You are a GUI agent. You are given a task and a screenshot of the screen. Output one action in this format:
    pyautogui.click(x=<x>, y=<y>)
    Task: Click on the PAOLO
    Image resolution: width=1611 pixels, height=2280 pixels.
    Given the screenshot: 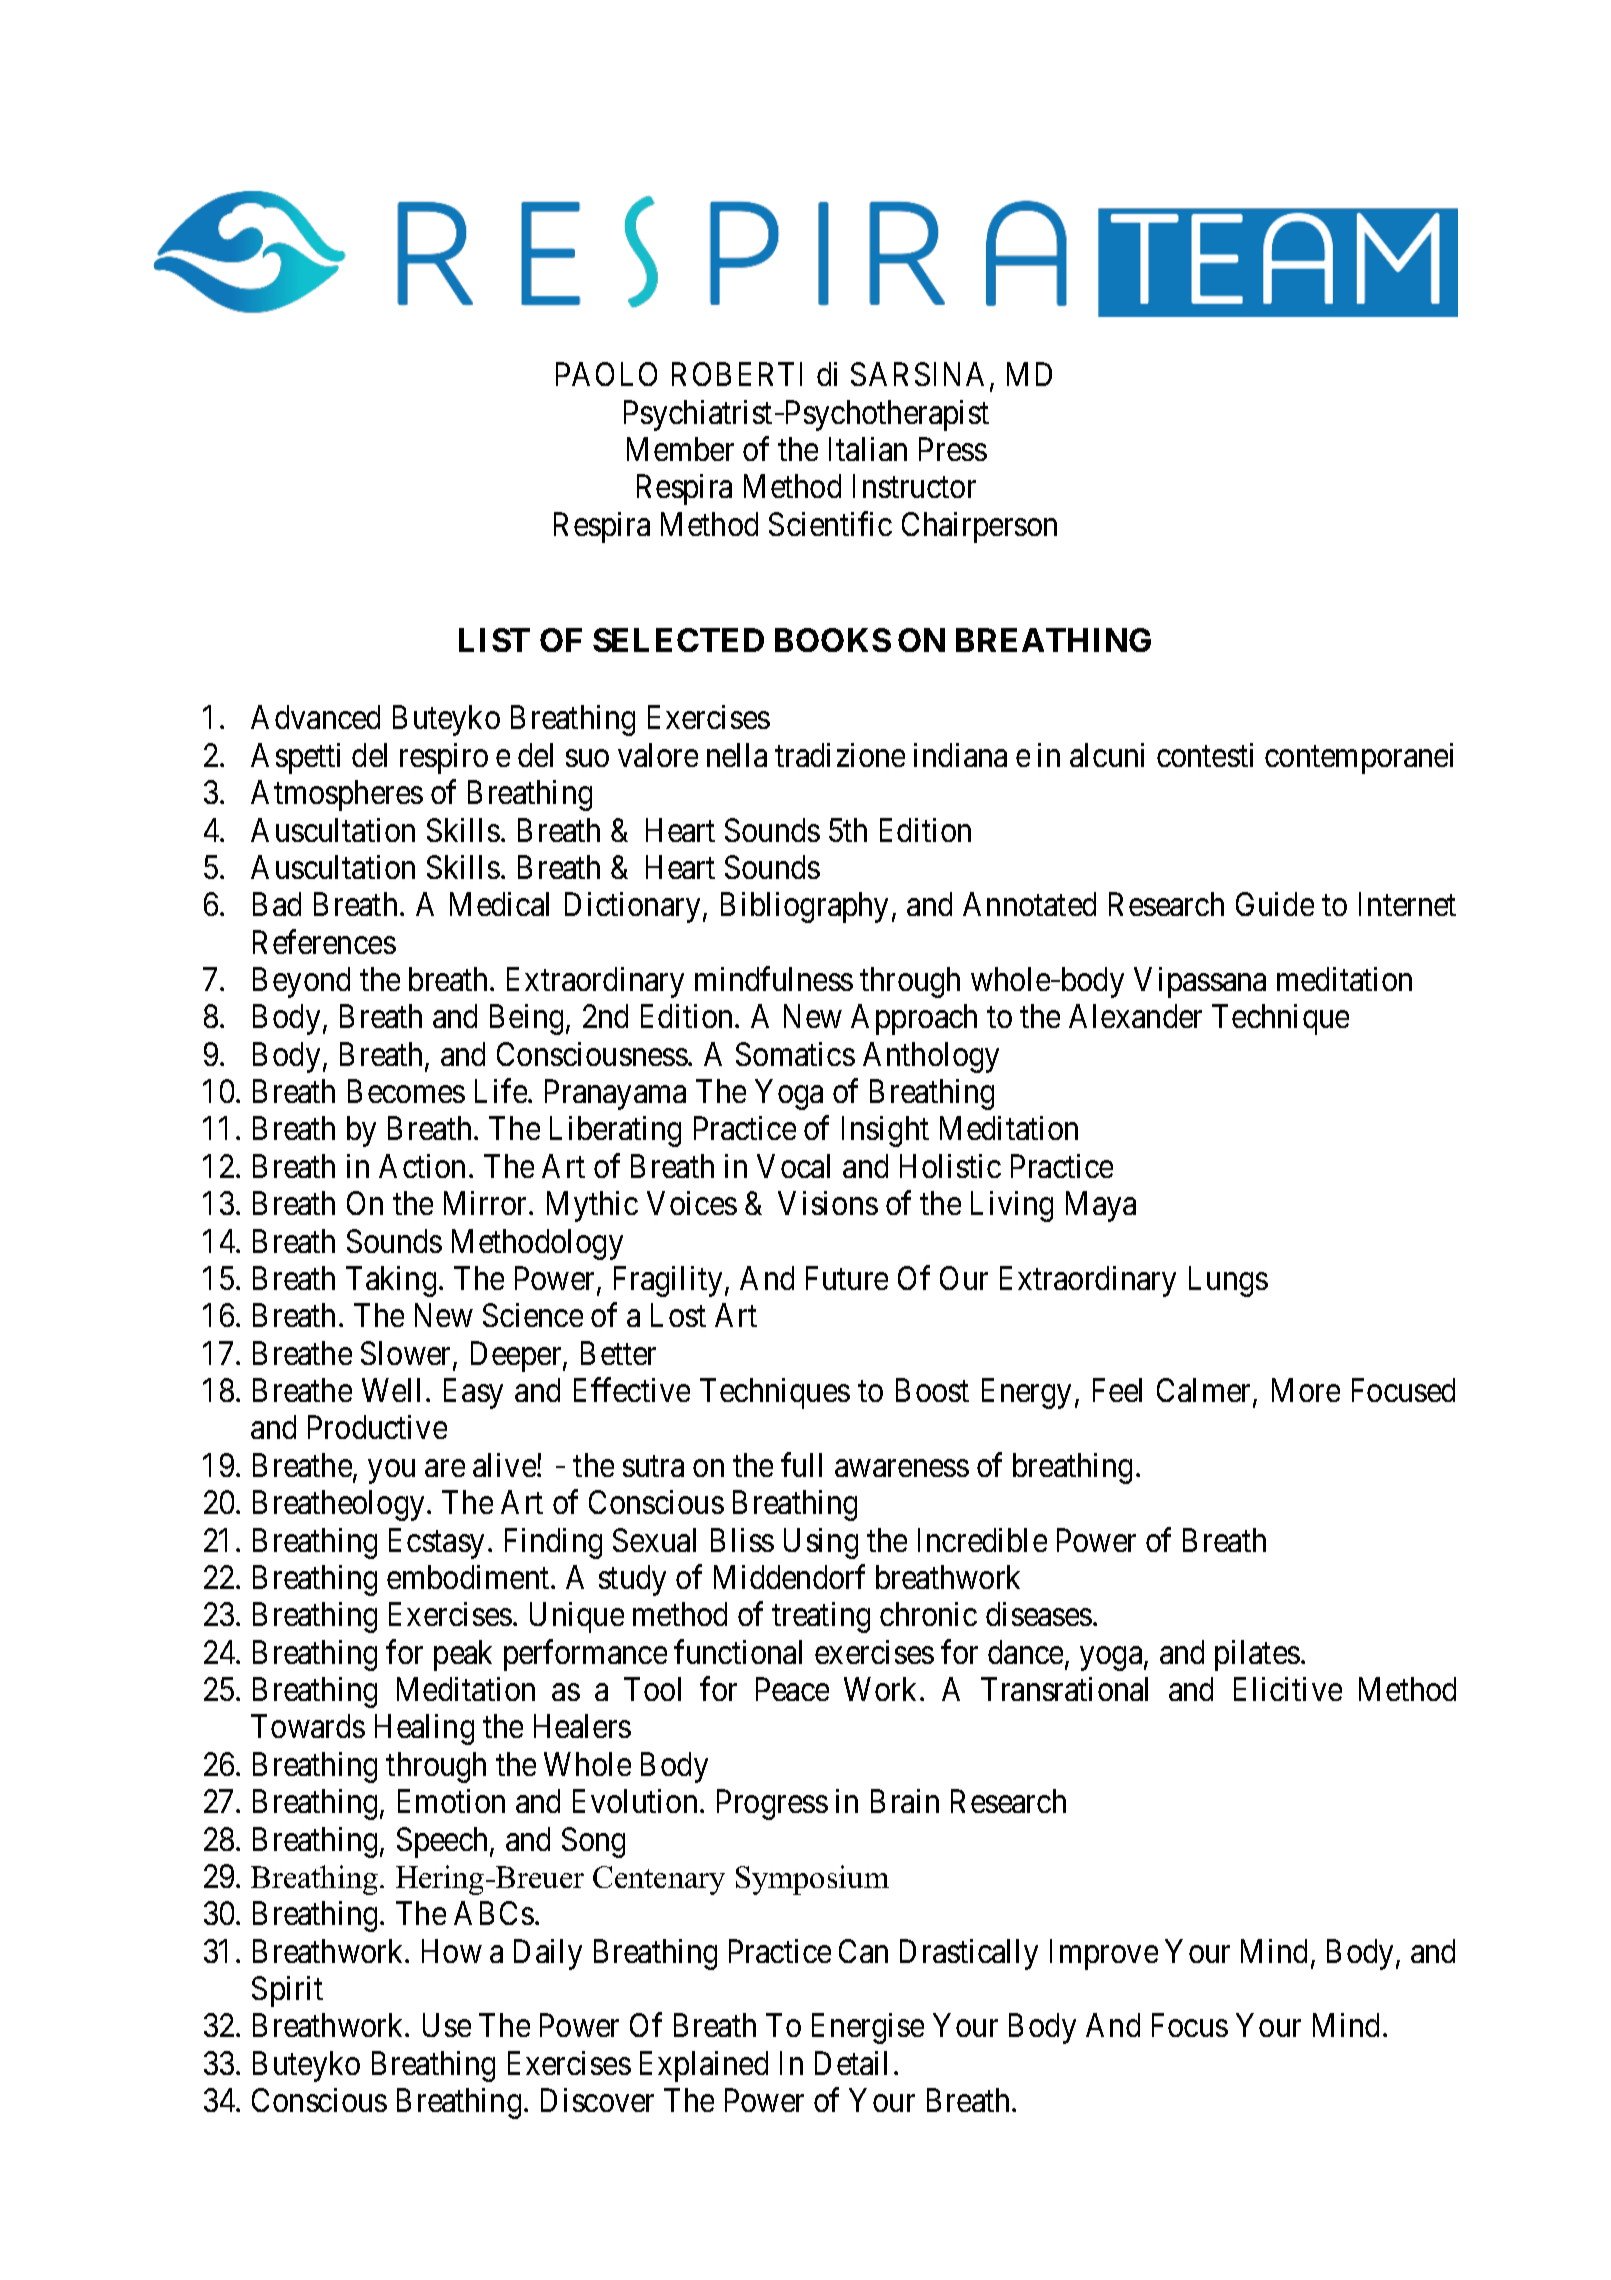 What is the action you would take?
    pyautogui.click(x=606, y=374)
